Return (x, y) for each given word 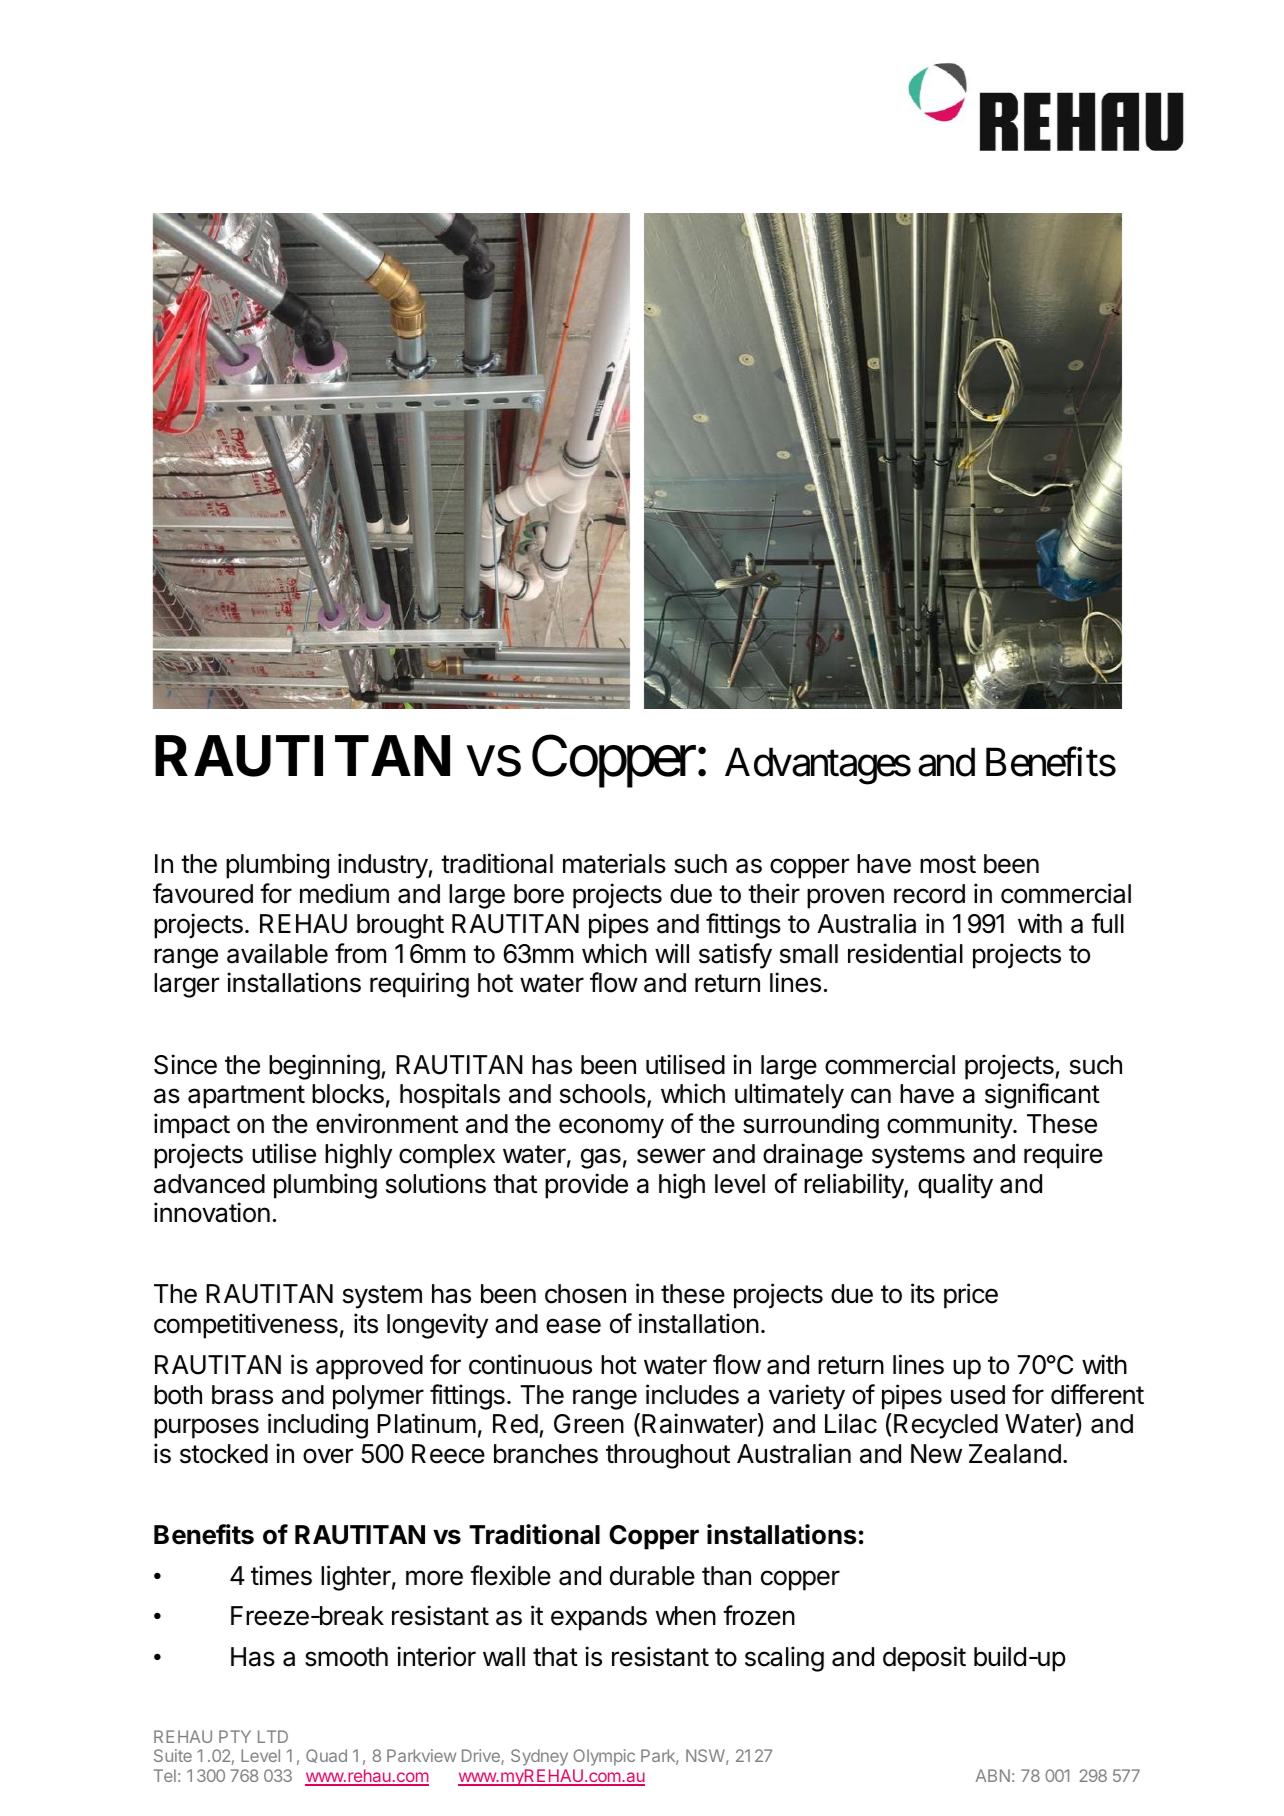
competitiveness (246, 1326)
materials (614, 863)
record (929, 894)
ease (573, 1326)
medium (344, 893)
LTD (273, 1736)
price (971, 1296)
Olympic (604, 1757)
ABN (993, 1775)
